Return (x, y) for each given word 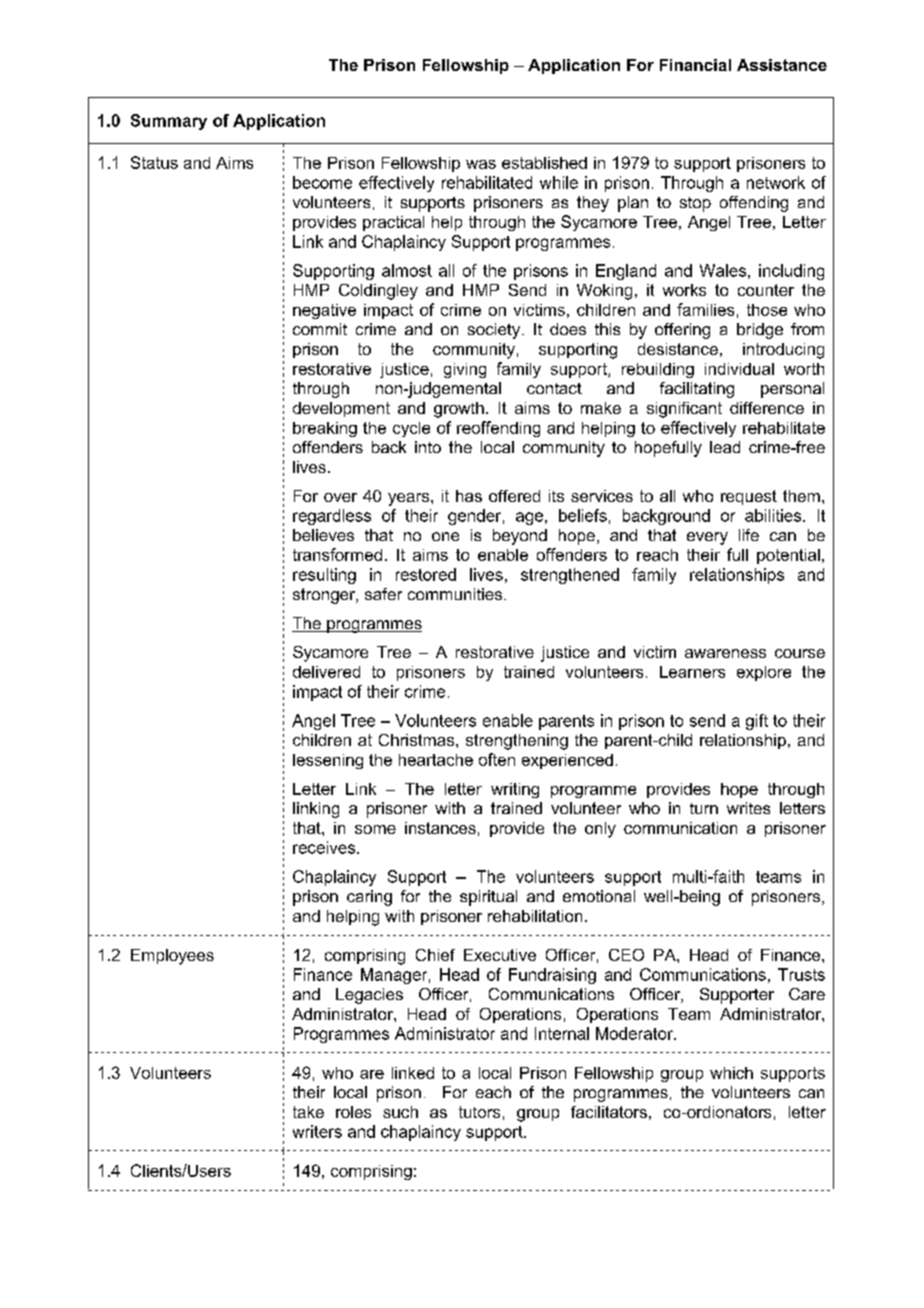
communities (456, 594)
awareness (725, 653)
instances (440, 828)
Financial (695, 65)
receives (325, 847)
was (481, 164)
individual (739, 369)
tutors (479, 1112)
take (308, 1112)
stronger (325, 596)
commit (320, 329)
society (495, 331)
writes (748, 808)
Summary (169, 122)
